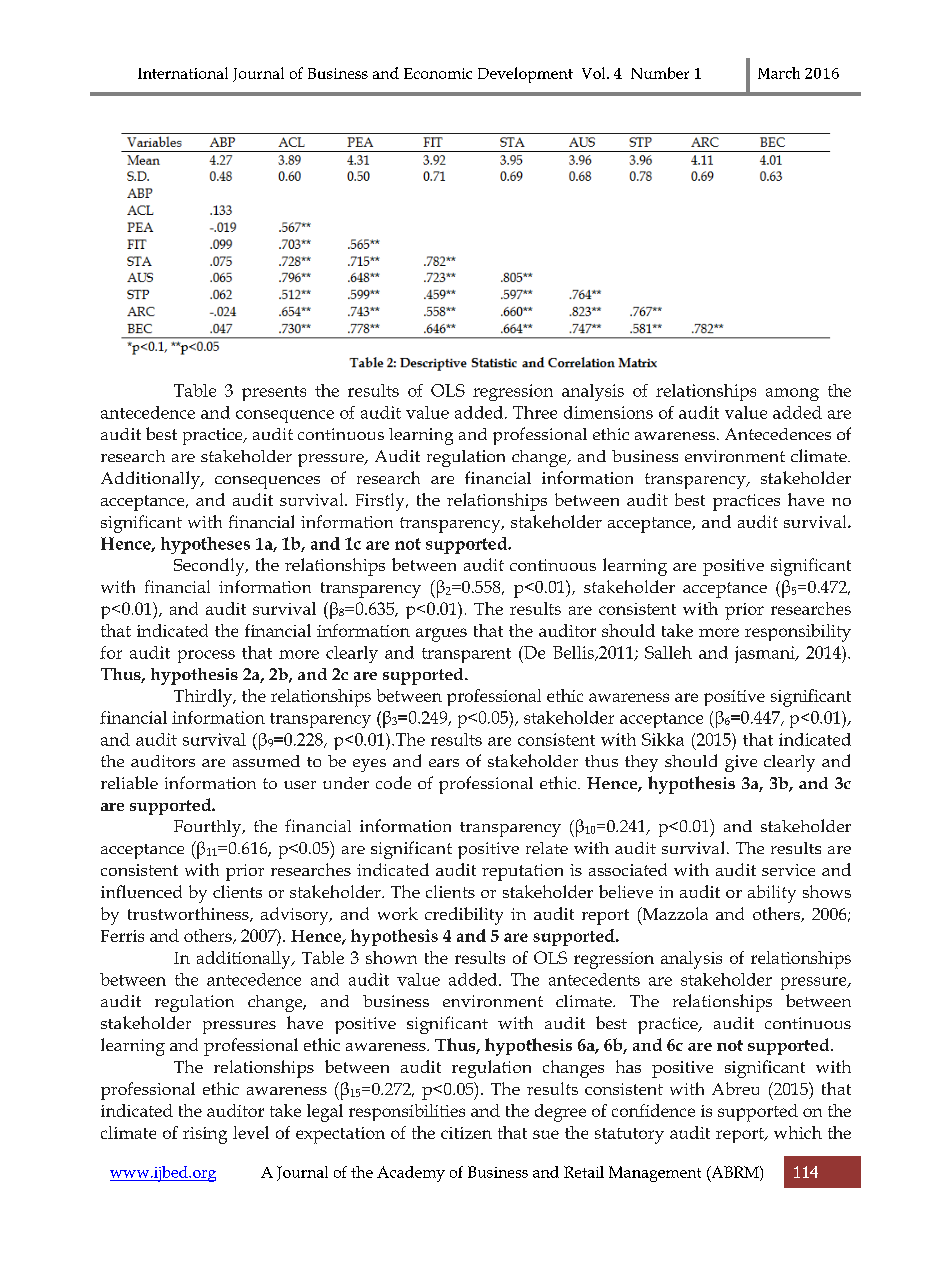 The height and width of the screenshot is (1268, 952). I want to click on March, so click(779, 73).
